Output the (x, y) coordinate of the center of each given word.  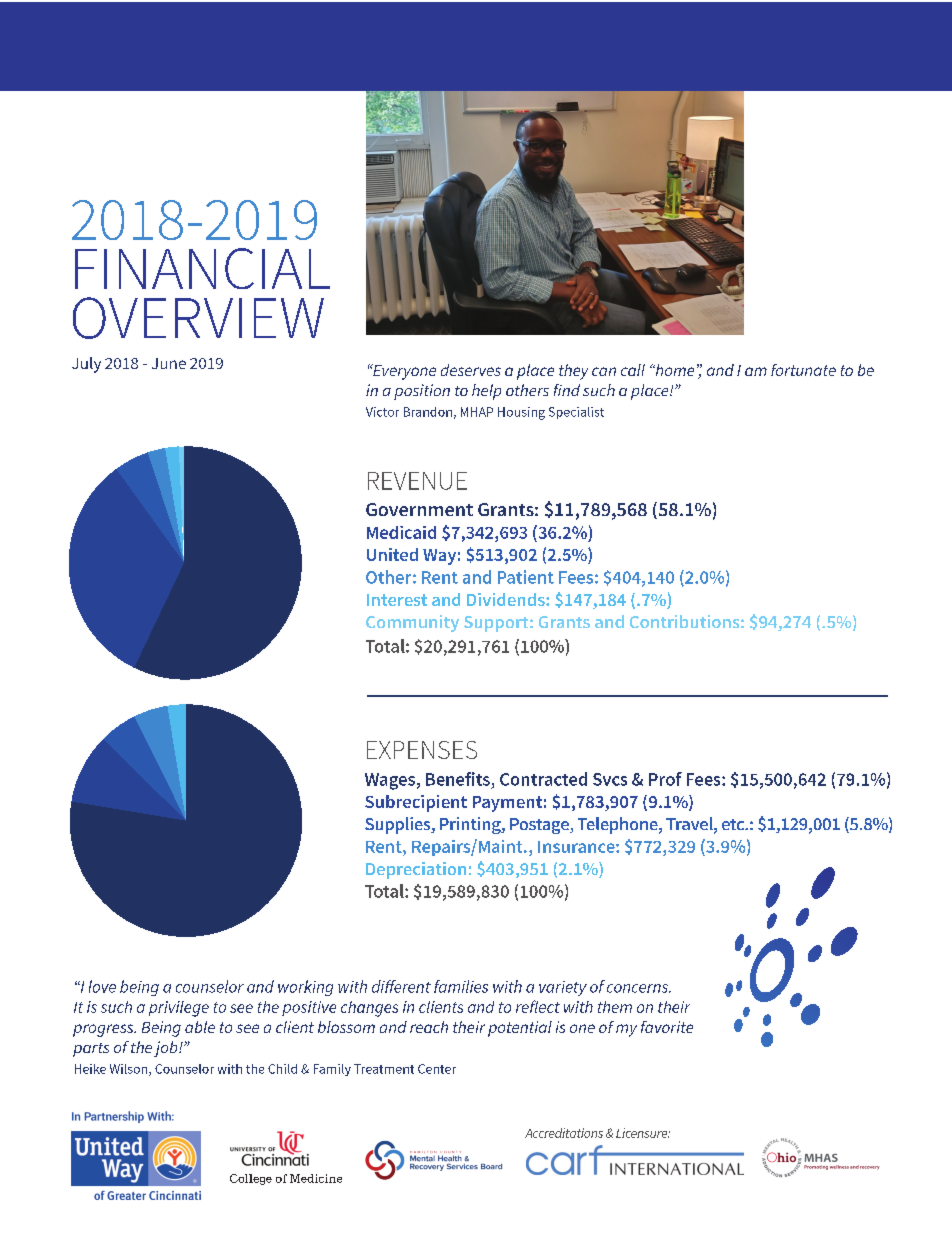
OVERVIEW (198, 318)
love (102, 986)
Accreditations (564, 1133)
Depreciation (416, 870)
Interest (397, 600)
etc (734, 824)
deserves (471, 370)
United (392, 554)
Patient (526, 577)
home (673, 370)
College (251, 1179)
